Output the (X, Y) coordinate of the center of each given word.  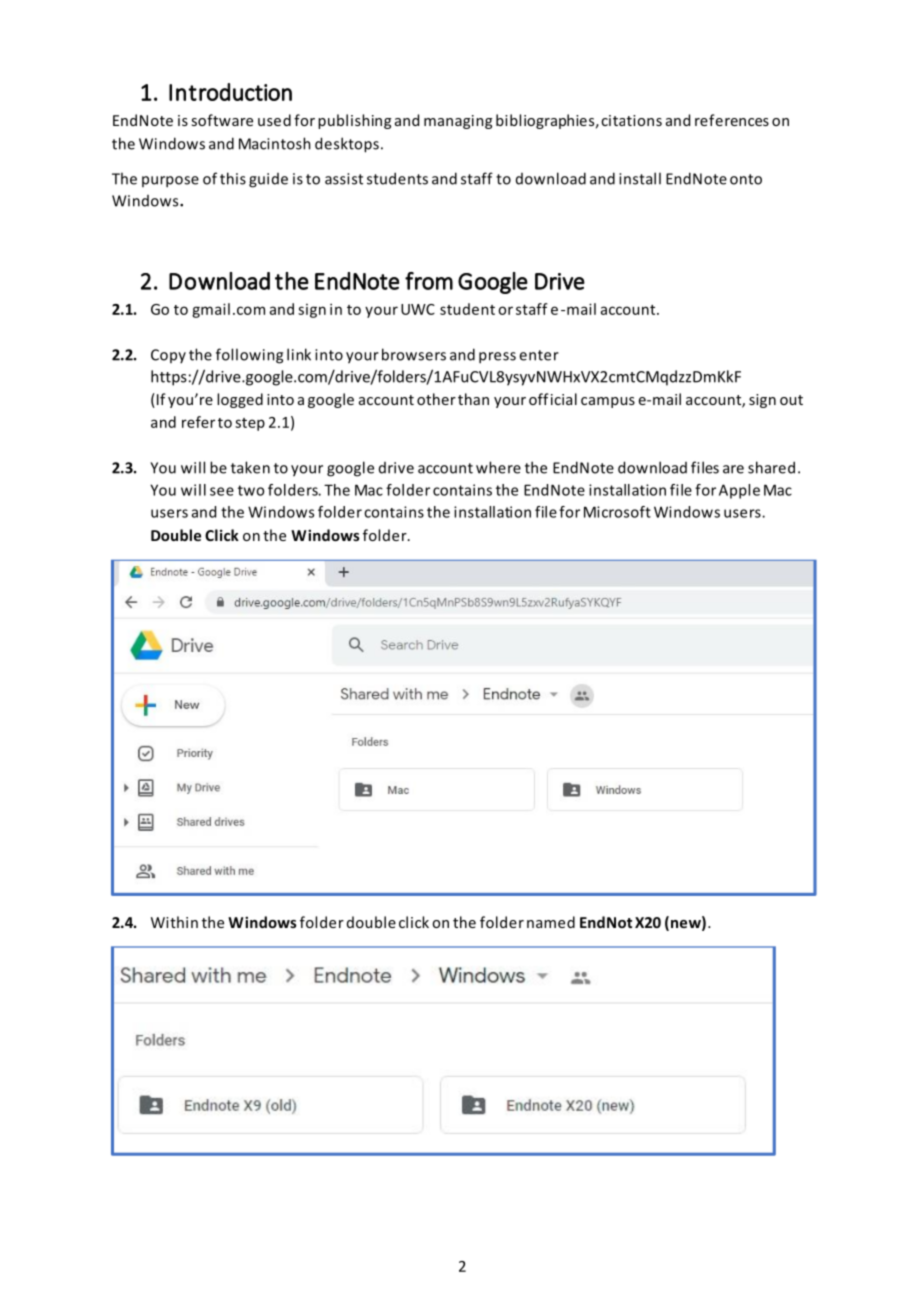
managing (458, 122)
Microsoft (617, 512)
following (249, 356)
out (791, 400)
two (251, 490)
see (222, 491)
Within (174, 922)
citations (631, 120)
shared (771, 467)
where (498, 467)
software (222, 120)
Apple (739, 491)
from (429, 281)
